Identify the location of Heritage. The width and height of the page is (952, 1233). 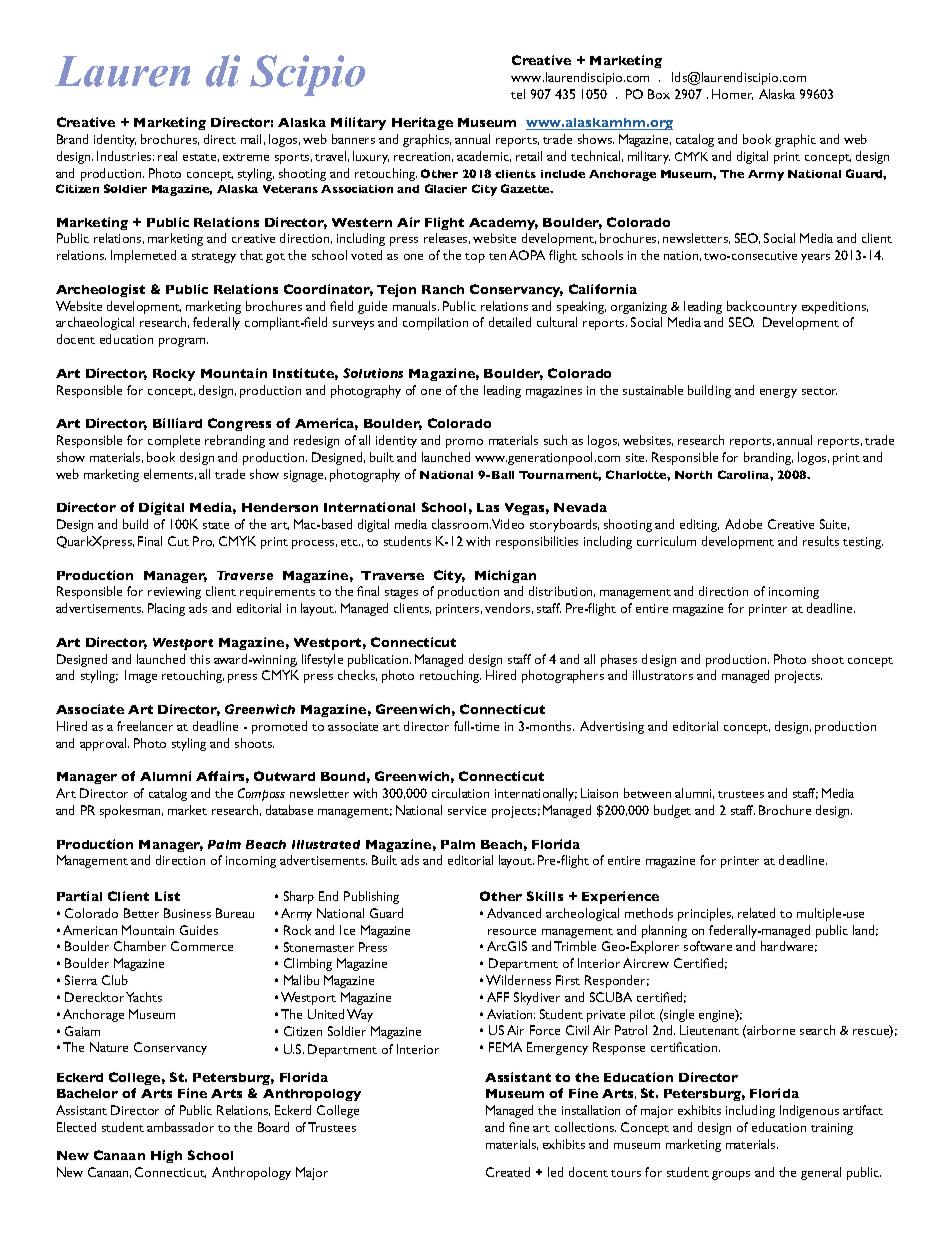
(422, 123).
